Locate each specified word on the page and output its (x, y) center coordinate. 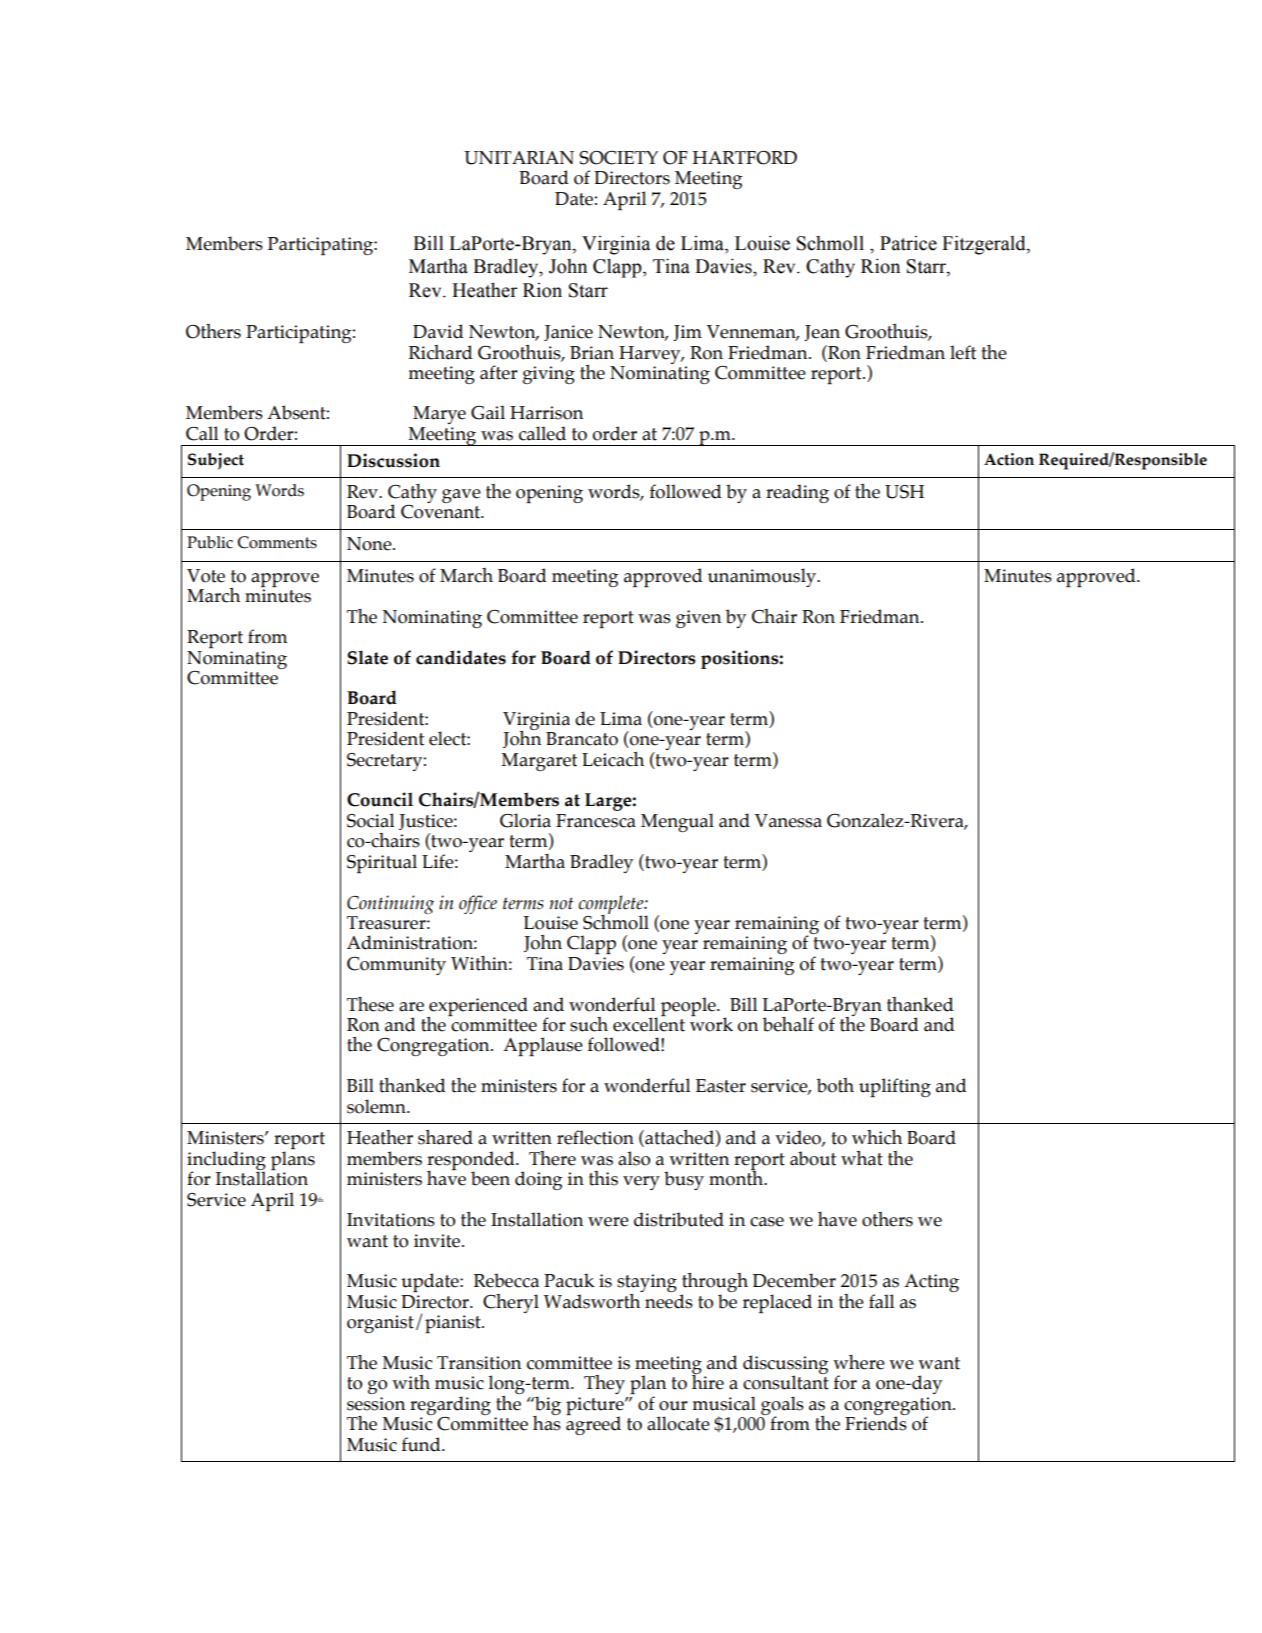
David (438, 331)
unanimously (763, 577)
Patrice (908, 243)
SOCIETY (618, 158)
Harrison (546, 413)
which (877, 1137)
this (603, 1178)
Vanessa (788, 821)
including (226, 1162)
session (376, 1404)
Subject (216, 461)
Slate (367, 657)
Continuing (390, 904)
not (561, 903)
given (698, 619)
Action (1009, 459)
